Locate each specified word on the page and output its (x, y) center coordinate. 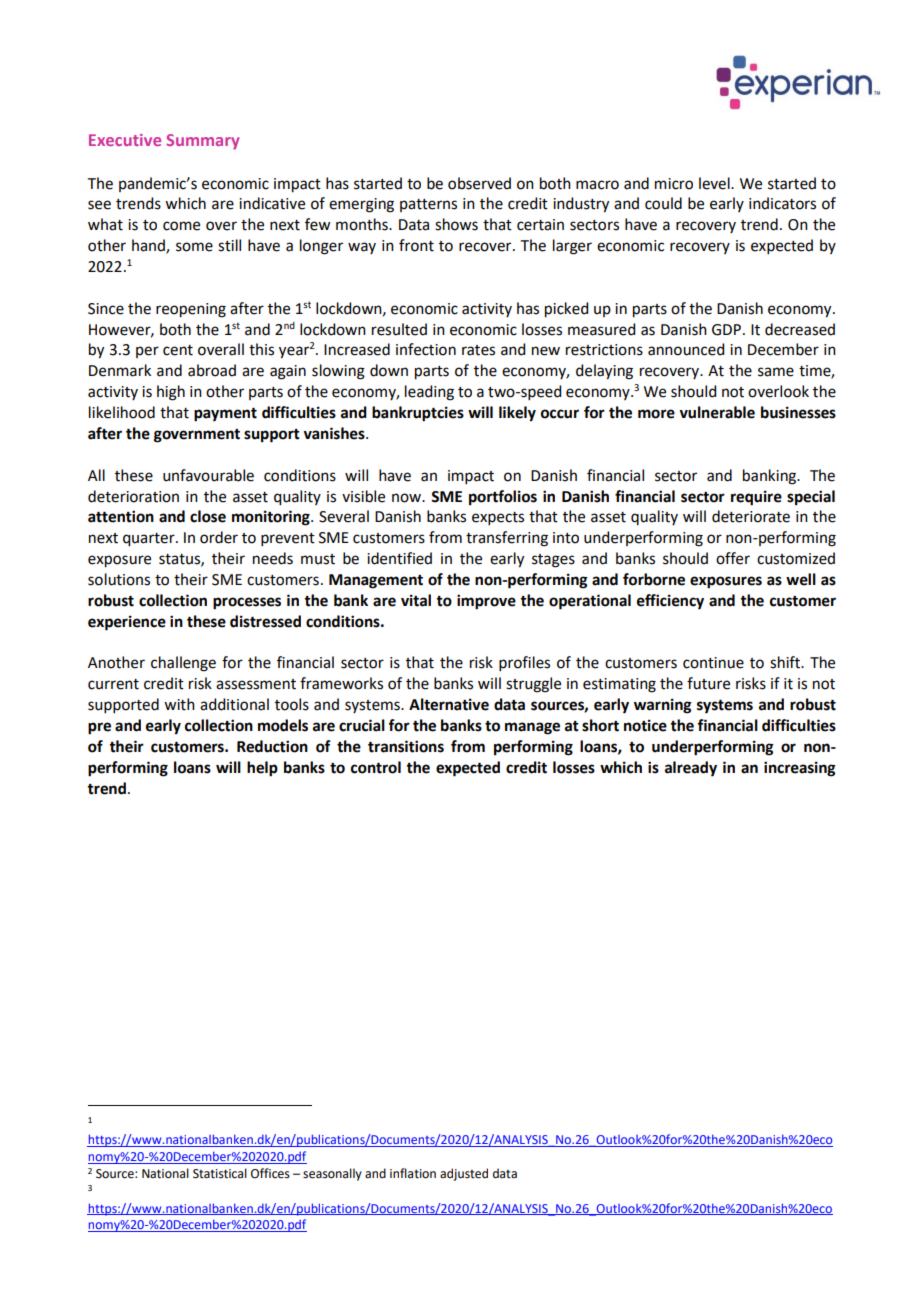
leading (429, 393)
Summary (202, 142)
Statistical (220, 1173)
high (171, 393)
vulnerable (717, 412)
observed (479, 183)
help (262, 769)
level (715, 183)
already (691, 769)
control (376, 767)
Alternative (449, 704)
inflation (413, 1173)
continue (713, 663)
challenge (183, 664)
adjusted (464, 1174)
